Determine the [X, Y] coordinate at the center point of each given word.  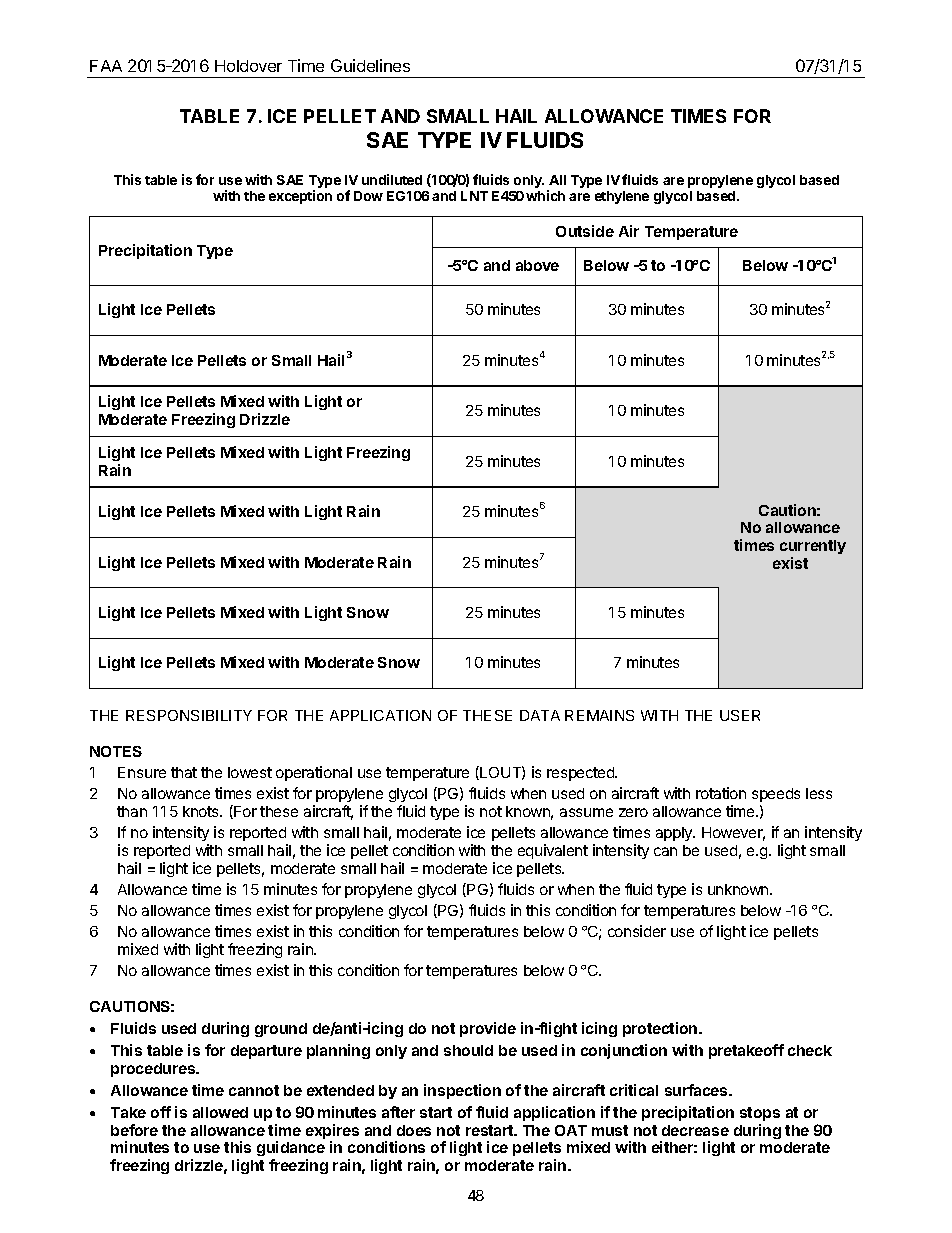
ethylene [622, 197]
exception [300, 197]
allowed [220, 1112]
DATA [540, 715]
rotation [721, 793]
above [537, 265]
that [184, 772]
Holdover [248, 66]
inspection [462, 1091]
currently [813, 549]
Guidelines [370, 65]
